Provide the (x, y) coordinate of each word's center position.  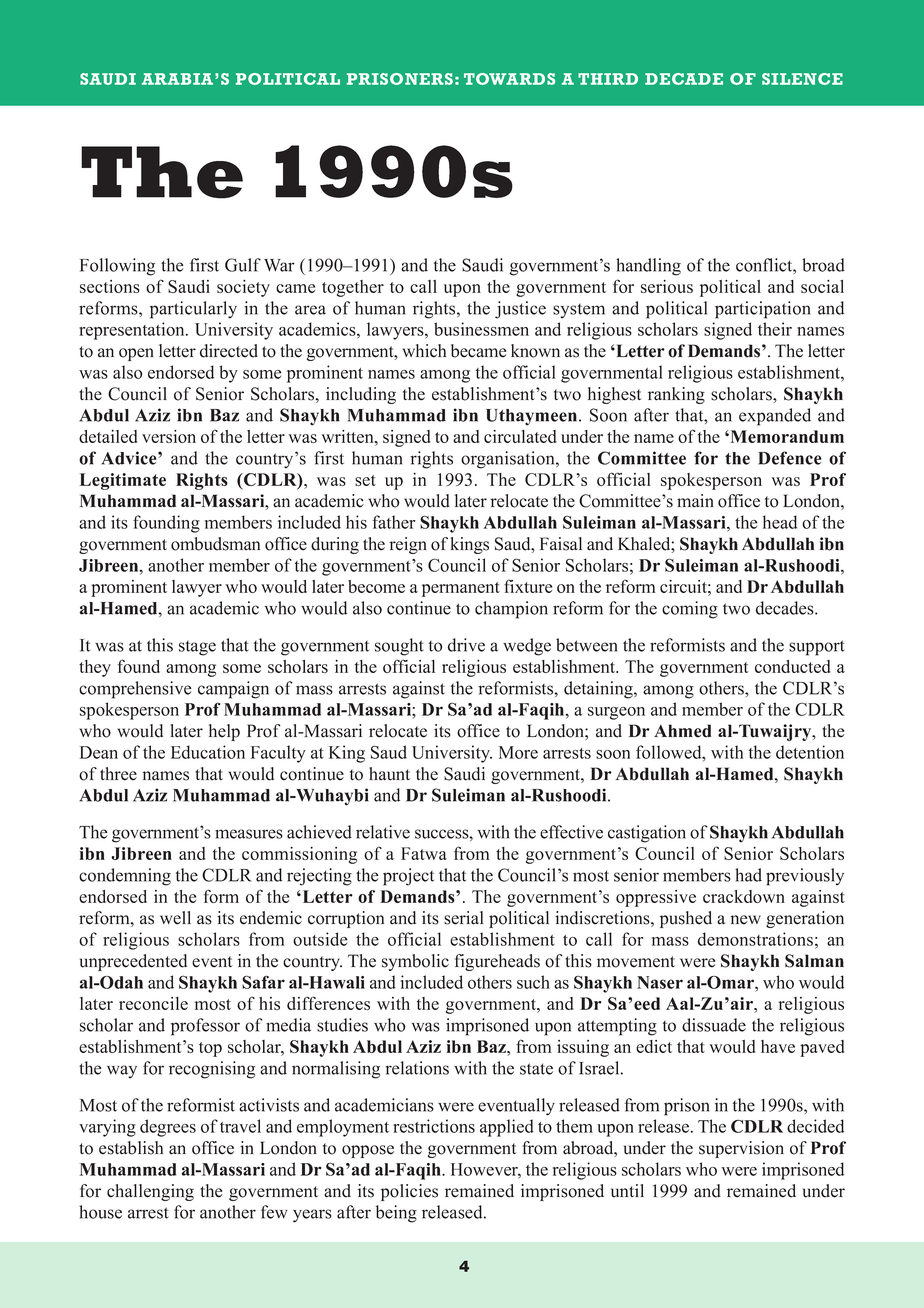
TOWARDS (509, 79)
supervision (741, 1149)
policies (409, 1192)
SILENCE (802, 79)
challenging (150, 1192)
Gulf (243, 265)
